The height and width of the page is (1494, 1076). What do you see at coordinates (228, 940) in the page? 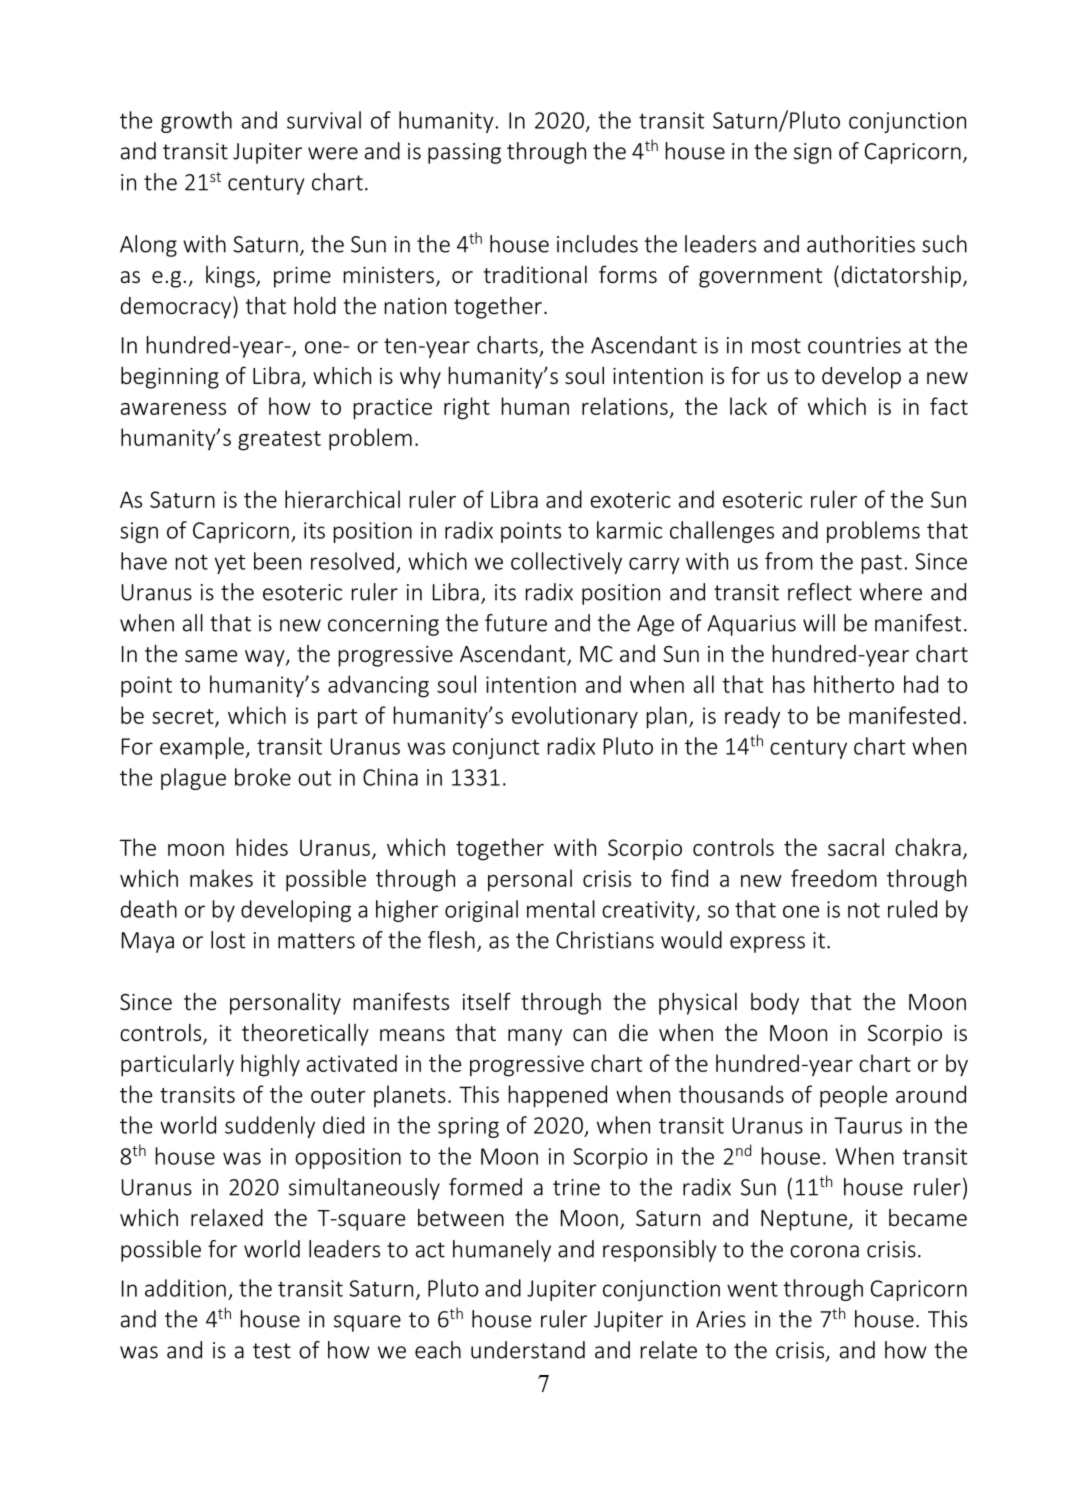
I see `lost` at bounding box center [228, 940].
